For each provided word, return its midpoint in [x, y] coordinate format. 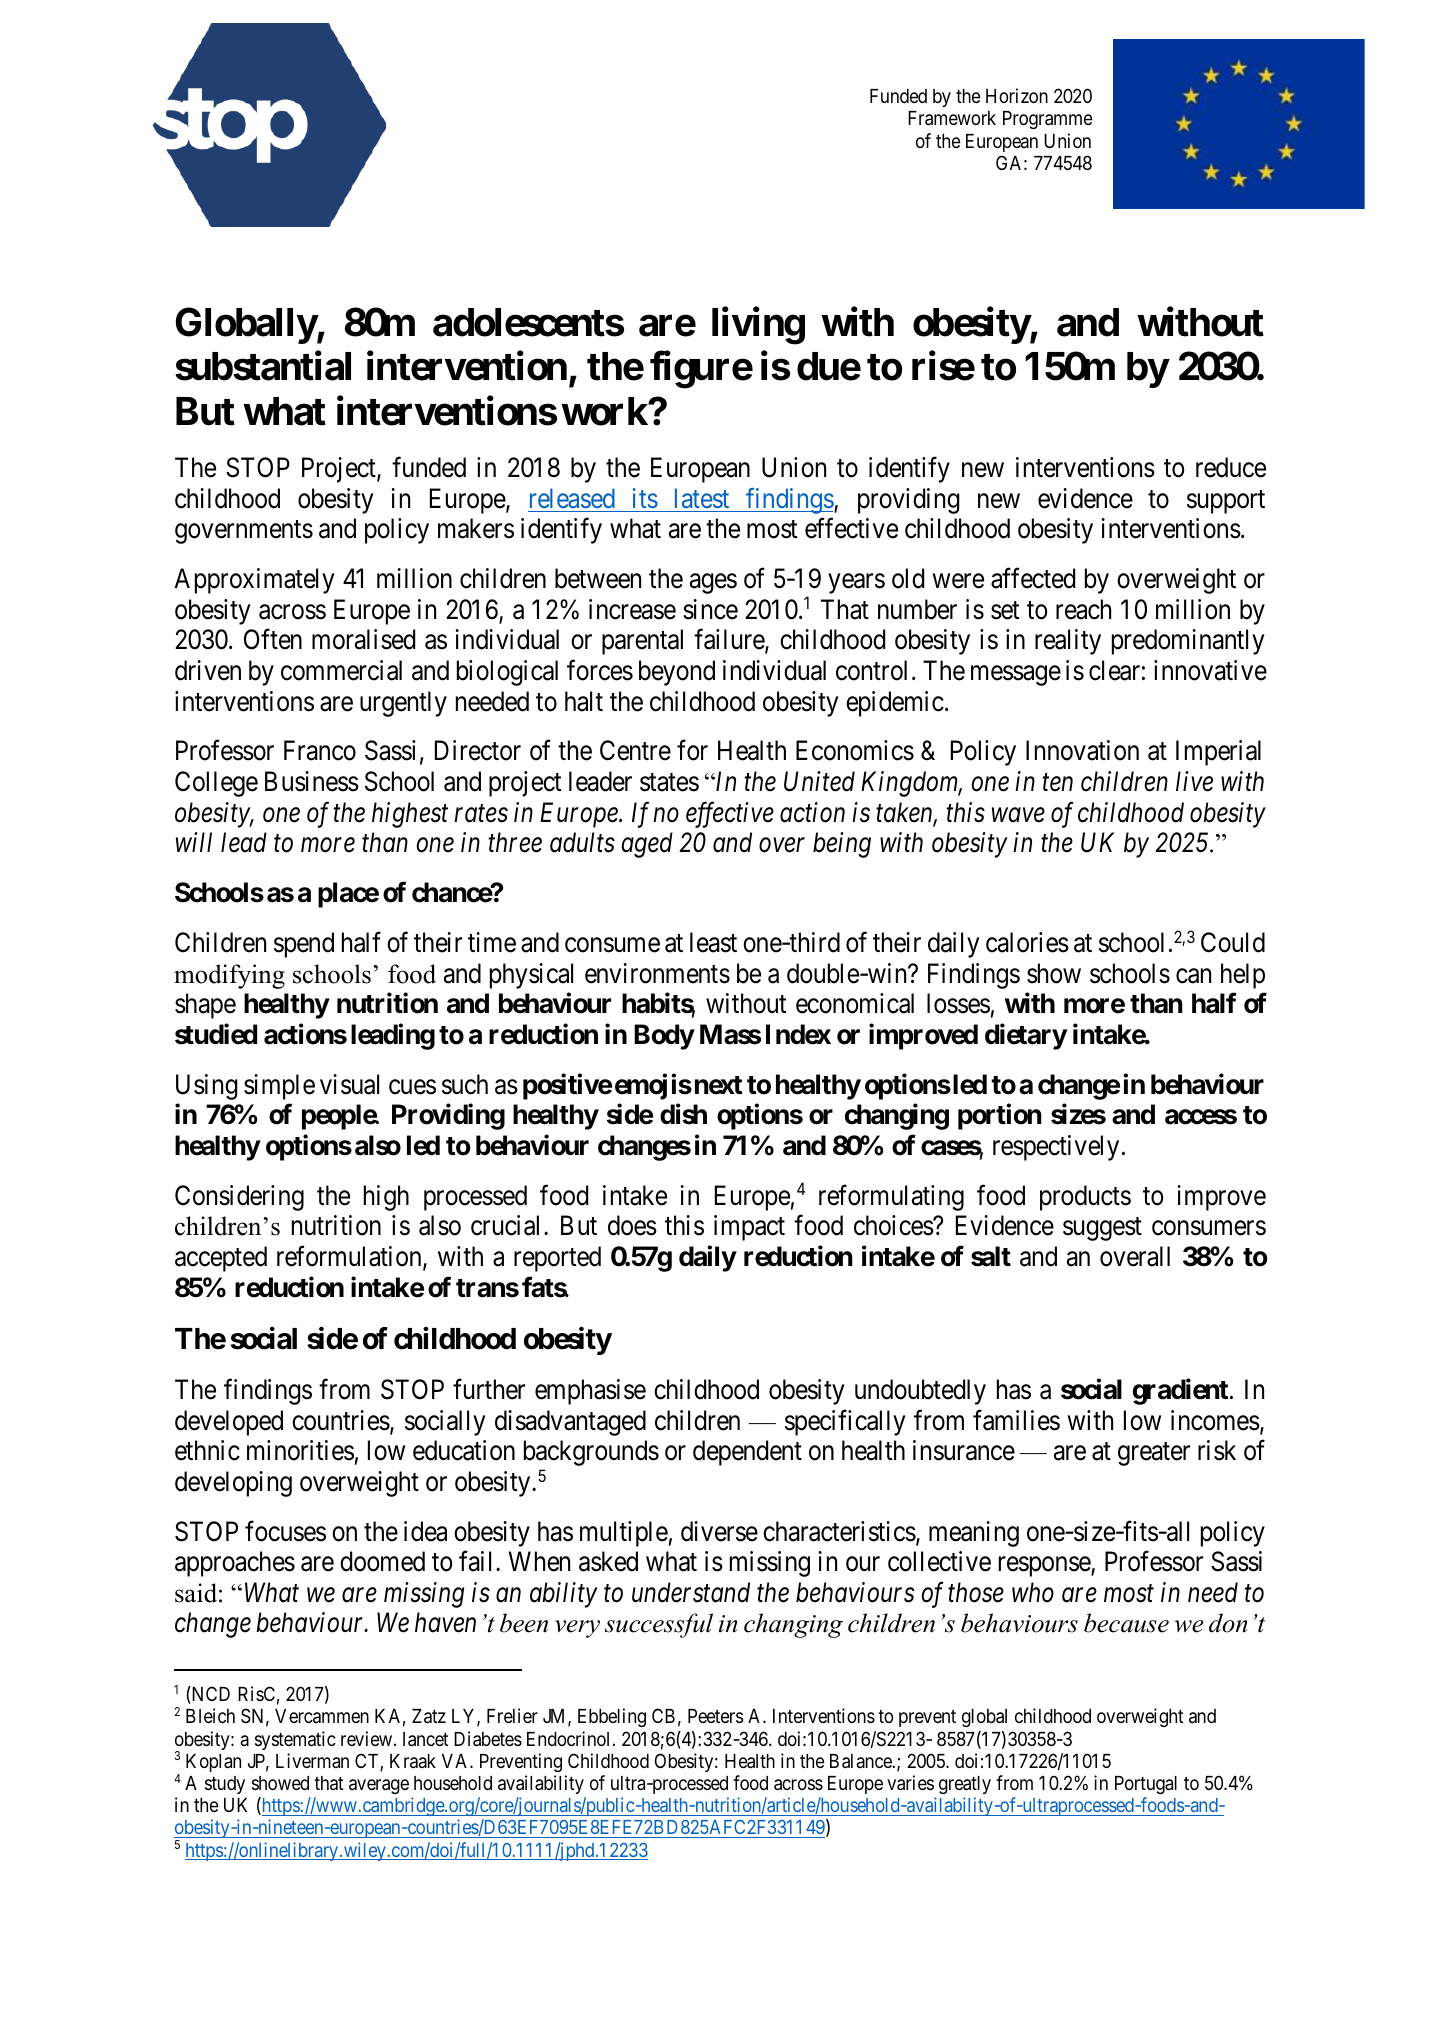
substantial [263, 366]
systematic [295, 1740]
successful [659, 1625]
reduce [1231, 467]
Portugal [1146, 1785]
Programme [1048, 120]
